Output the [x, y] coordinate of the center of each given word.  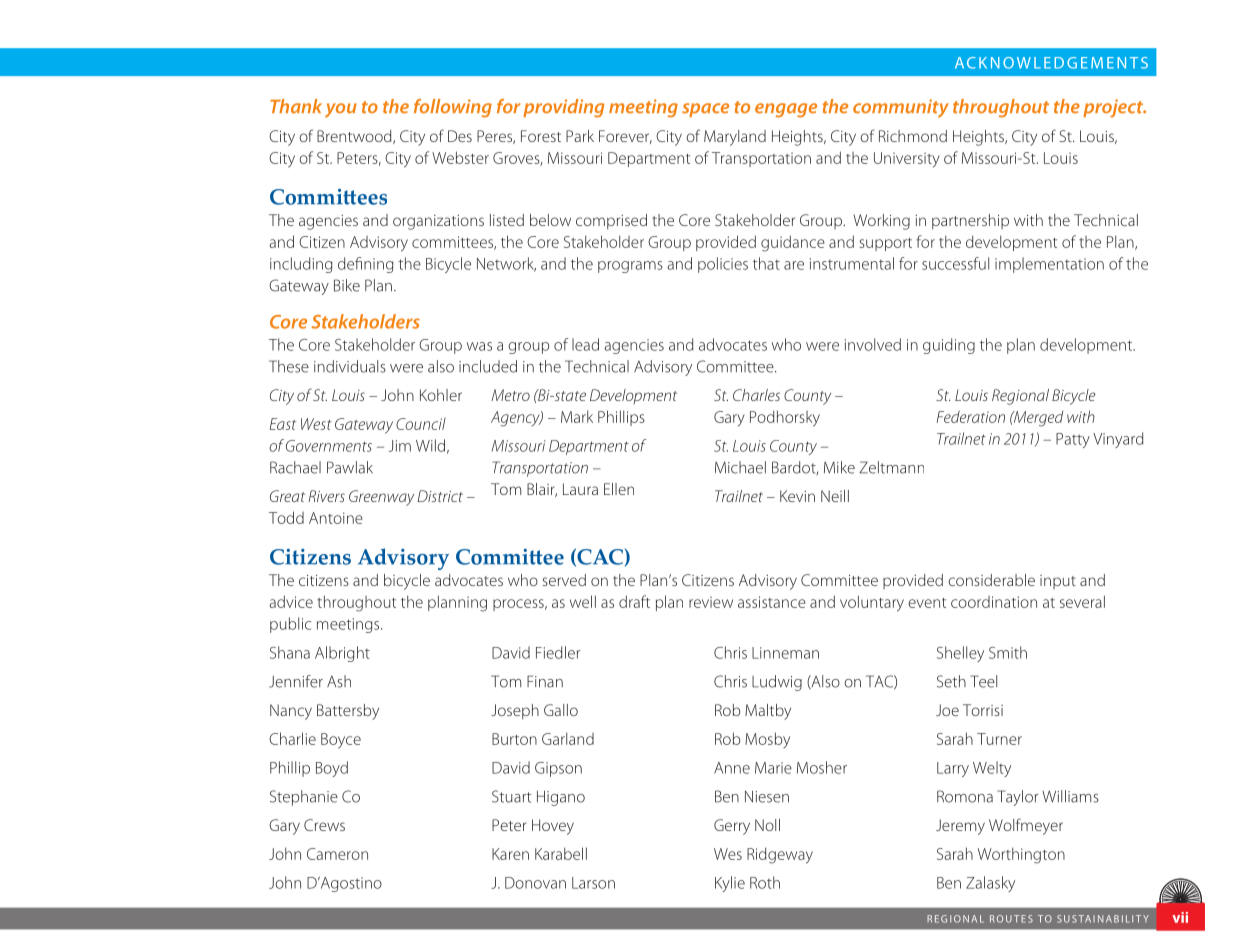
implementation [1049, 265]
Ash [339, 681]
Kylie [730, 884]
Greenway [381, 498]
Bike [347, 285]
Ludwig [777, 683]
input [1058, 582]
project [1114, 108]
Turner [999, 739]
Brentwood [355, 137]
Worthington [1021, 855]
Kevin [797, 496]
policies [723, 265]
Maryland [735, 138]
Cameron [337, 854]
